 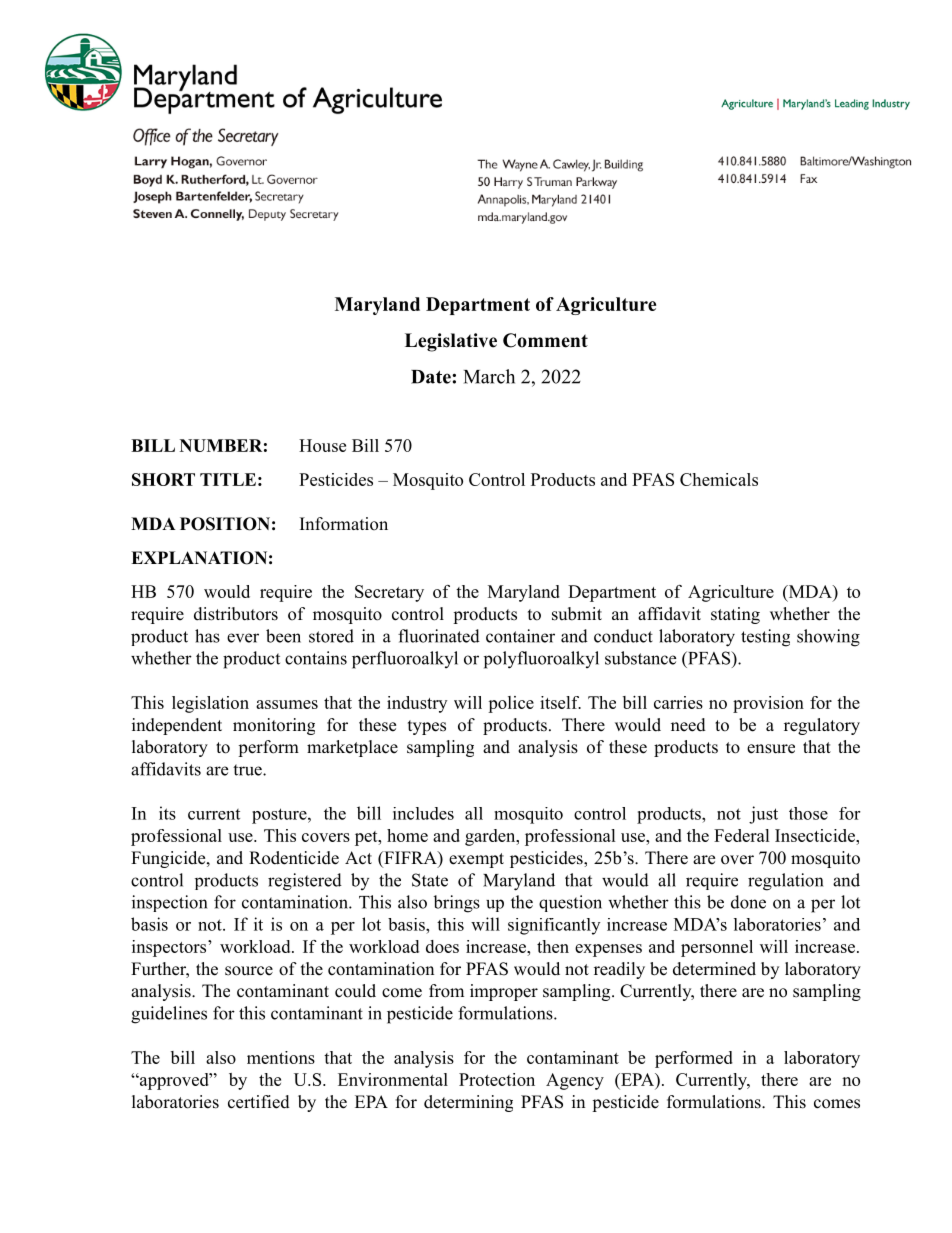 I want to click on certified, so click(x=259, y=1102).
